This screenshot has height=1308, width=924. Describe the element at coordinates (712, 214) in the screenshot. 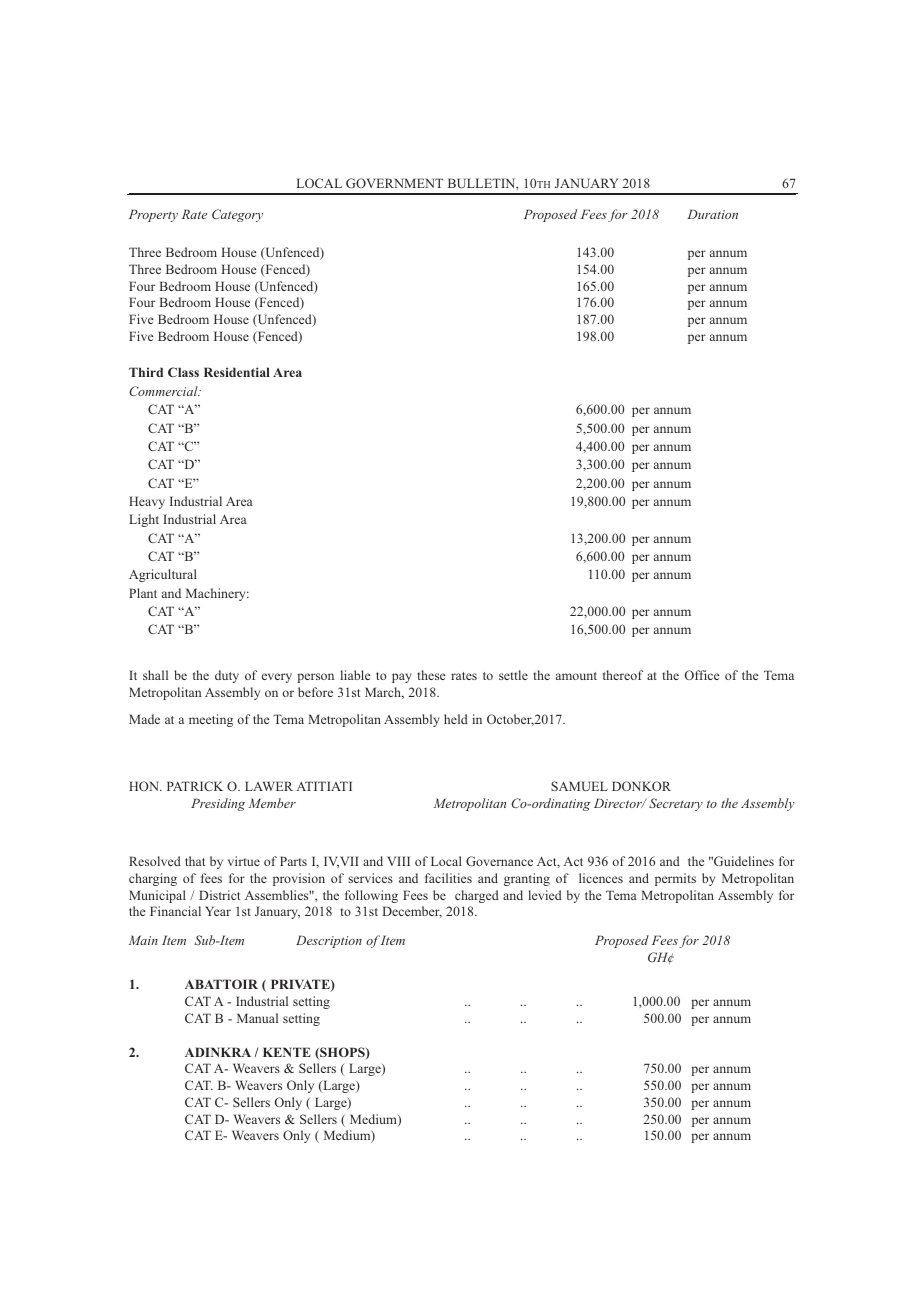

I see `Duration` at that location.
